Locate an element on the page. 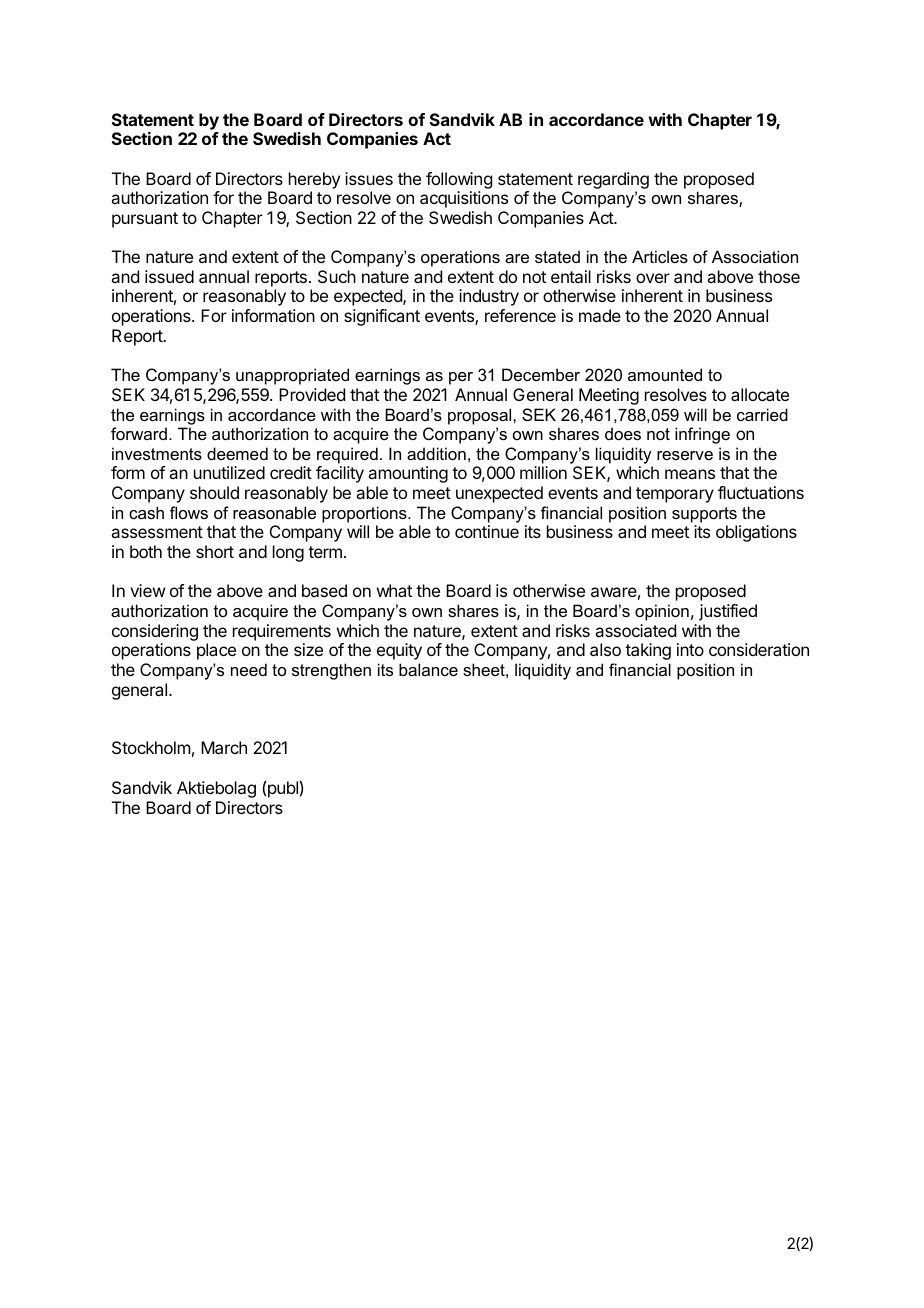 Image resolution: width=924 pixels, height=1308 pixels. supports is located at coordinates (704, 515).
